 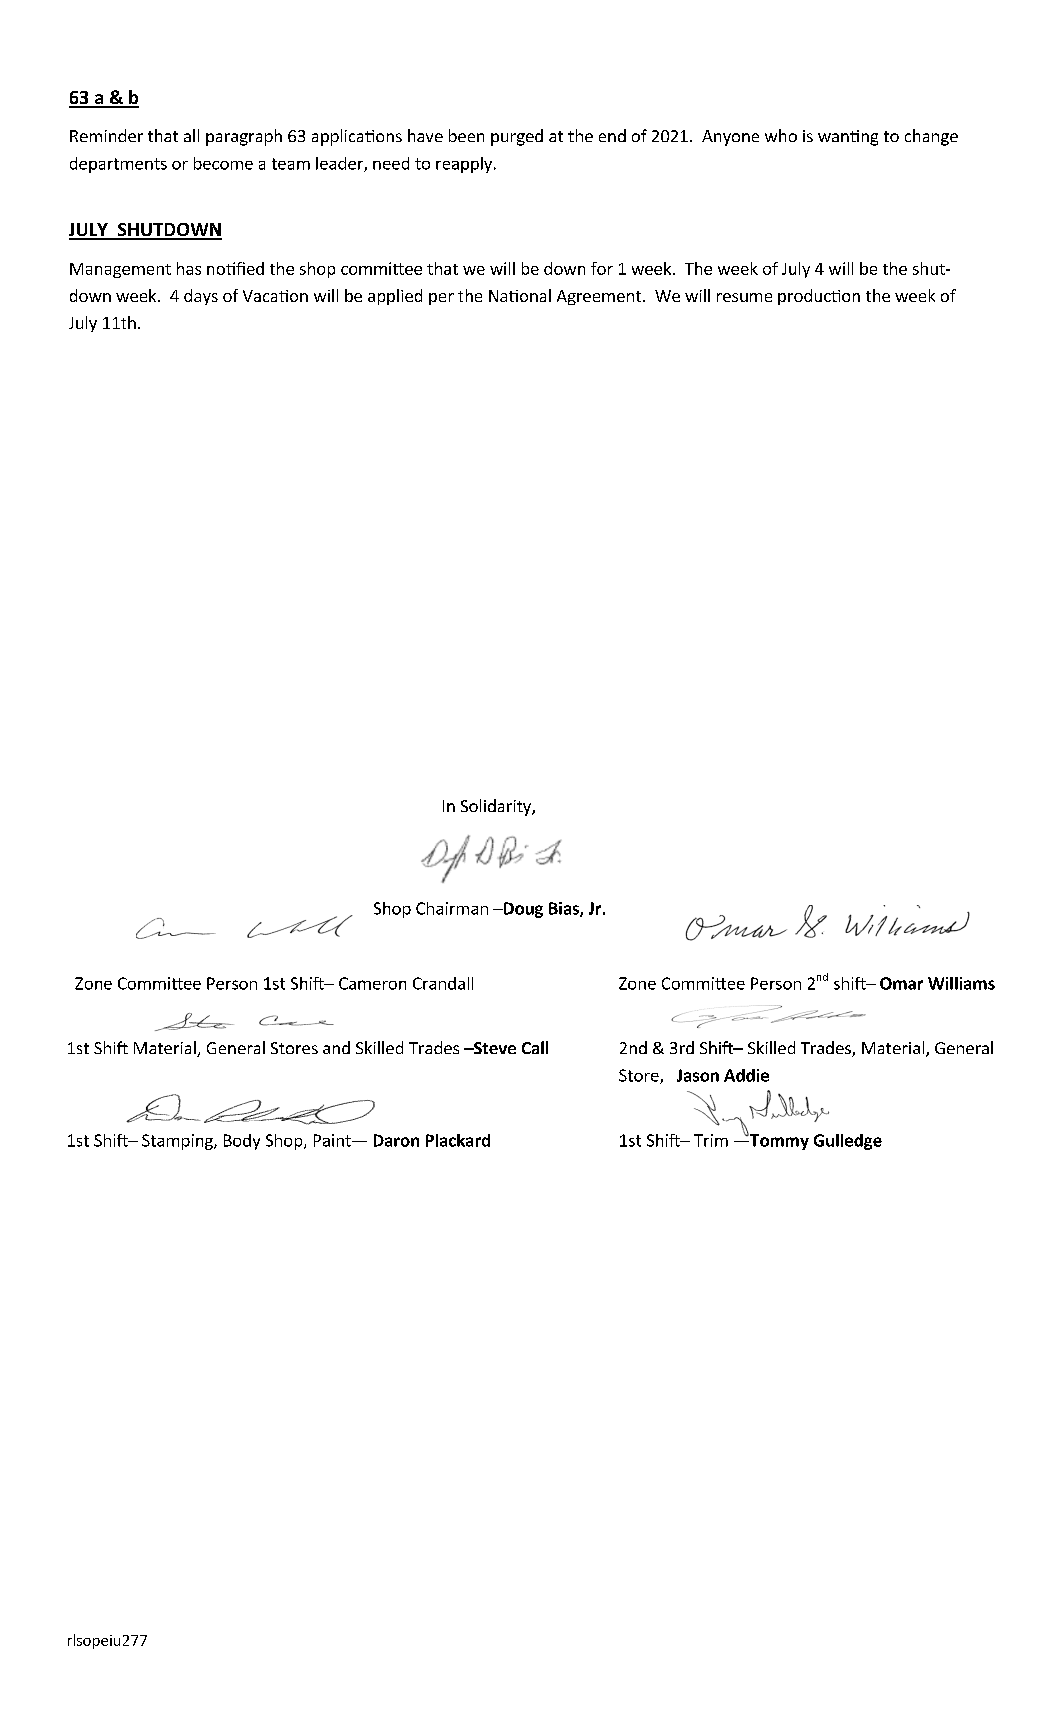 I want to click on Solidarity, so click(x=497, y=807).
